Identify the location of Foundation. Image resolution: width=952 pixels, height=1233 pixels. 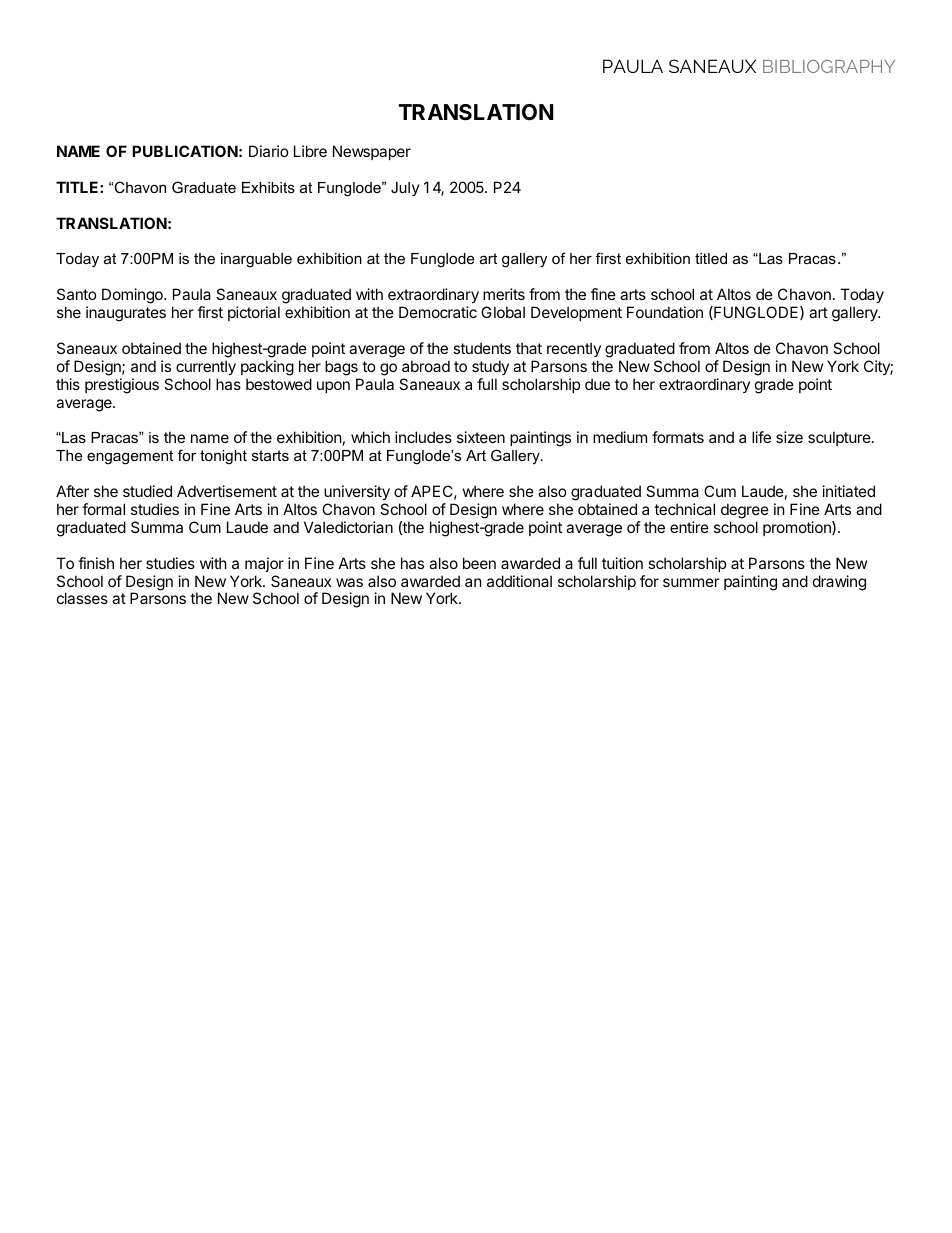
(665, 312).
